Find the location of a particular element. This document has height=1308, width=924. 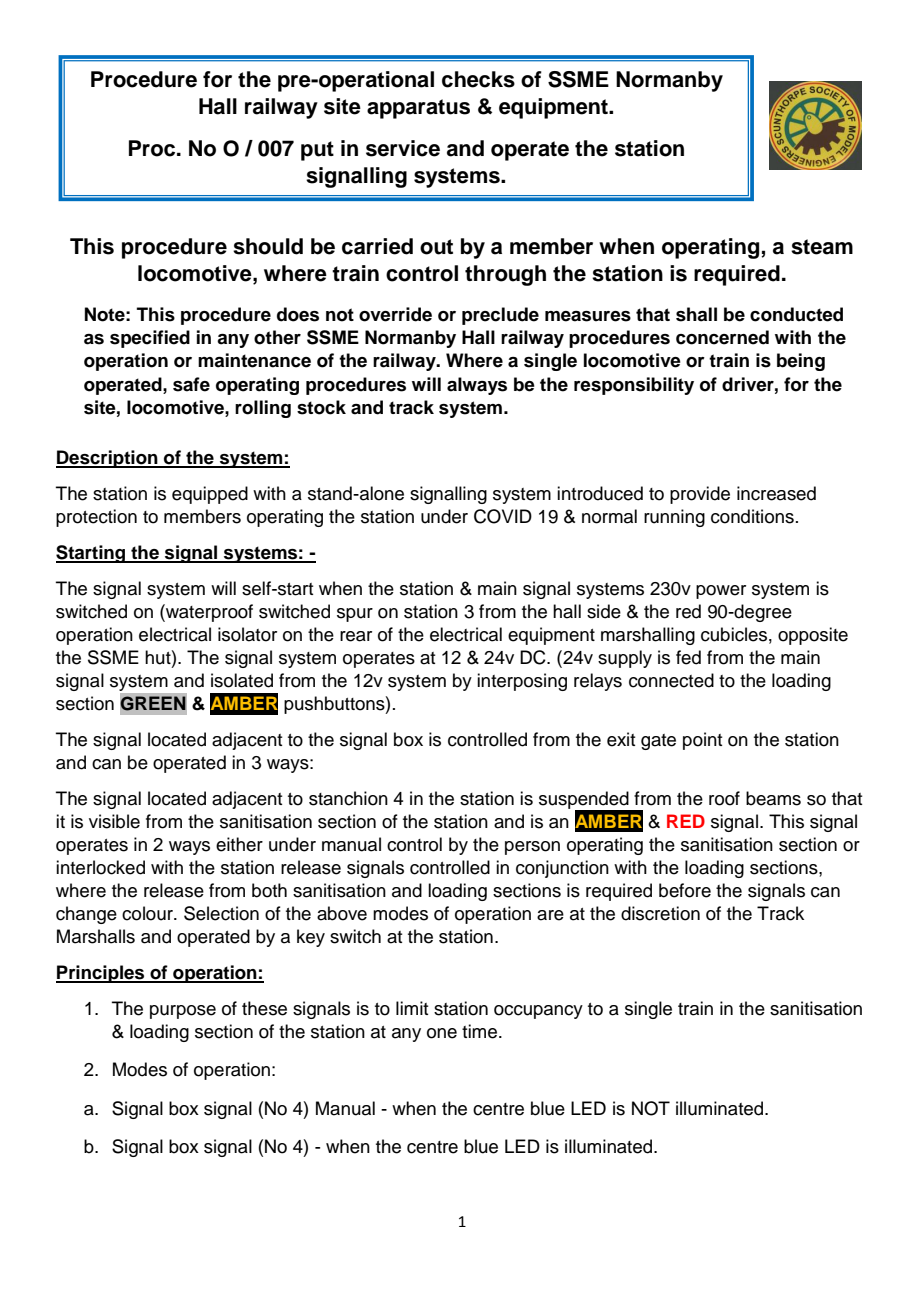

being is located at coordinates (801, 362).
